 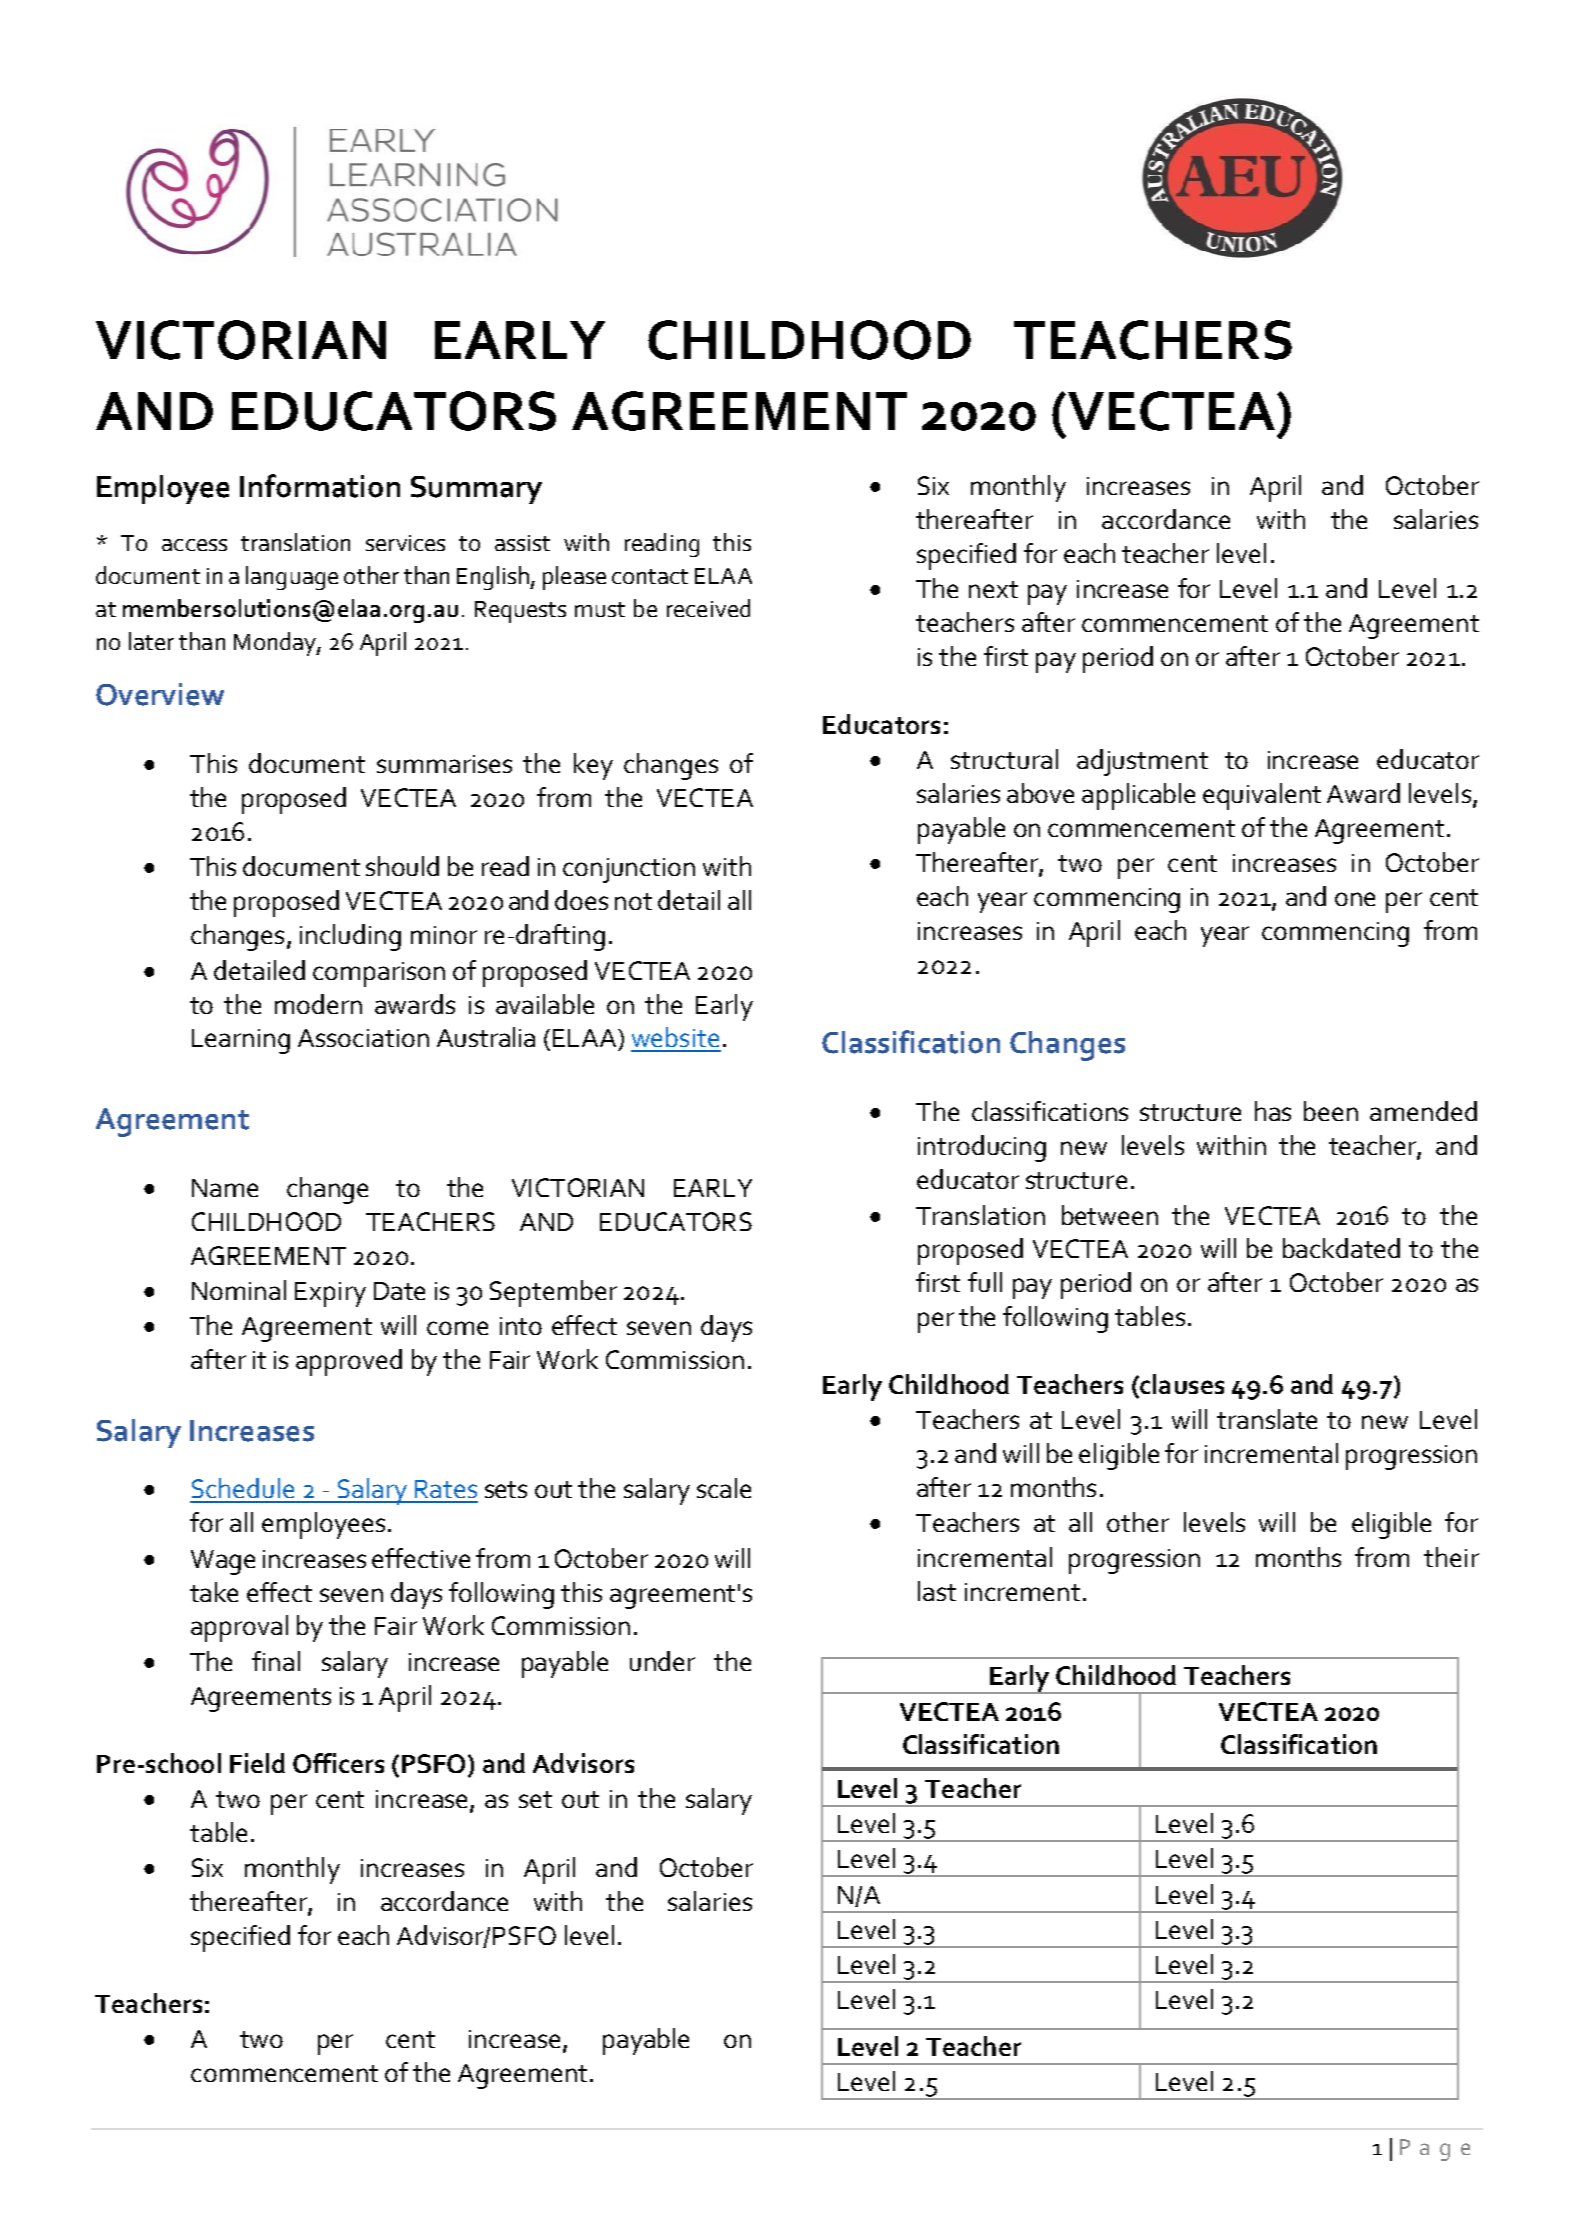 I want to click on translate, so click(x=1267, y=1419).
